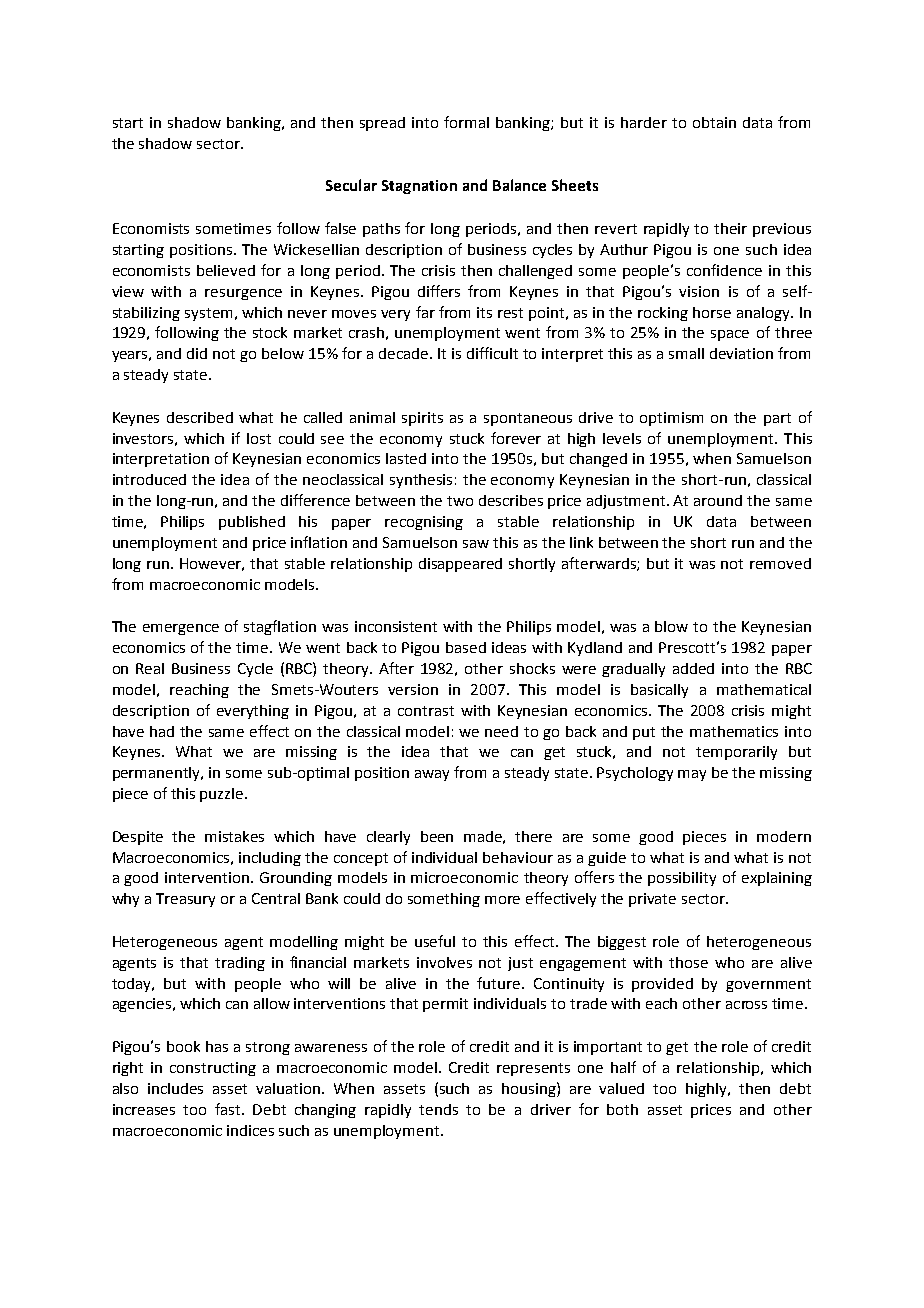 This document has width=924, height=1308. I want to click on microeconomic, so click(464, 877).
